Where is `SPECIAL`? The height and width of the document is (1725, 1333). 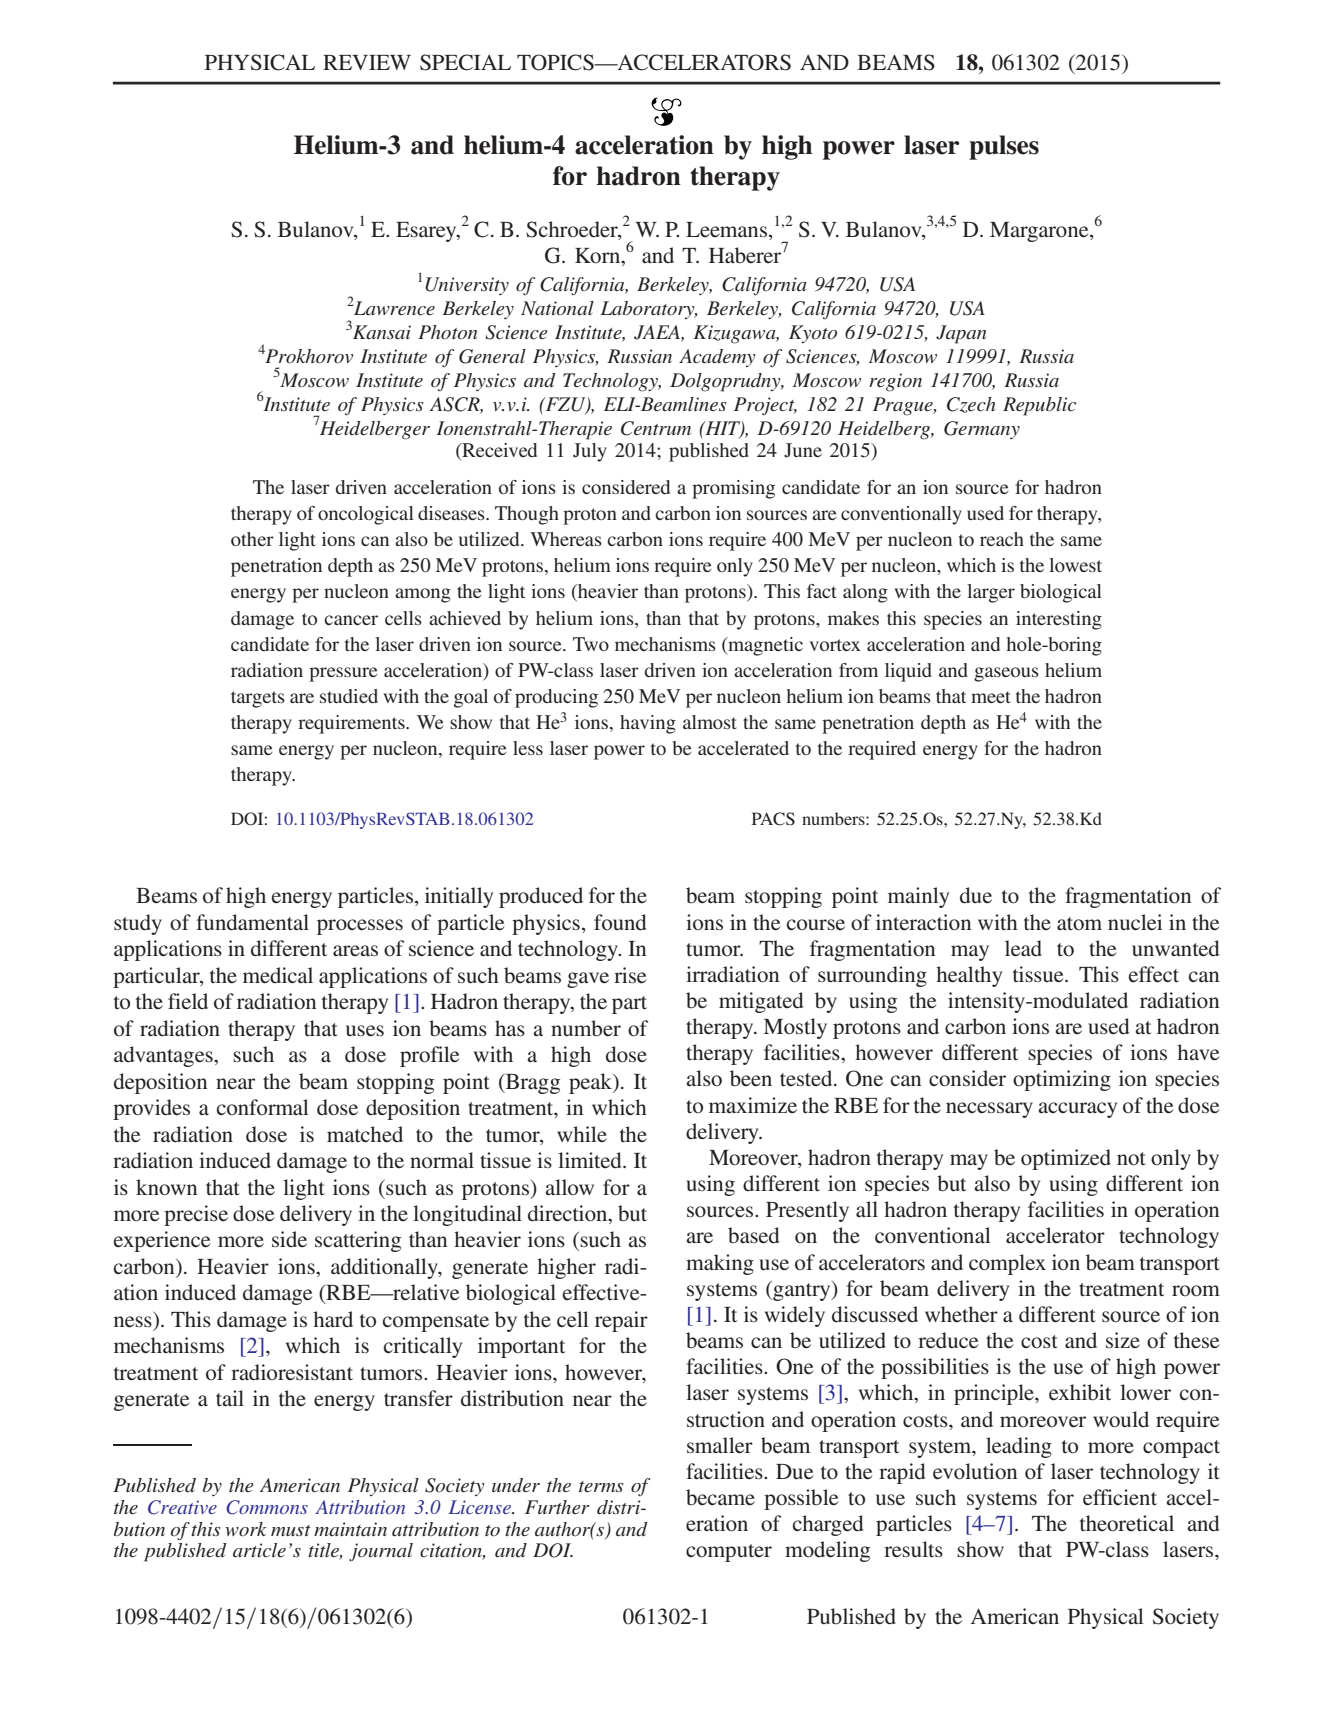 SPECIAL is located at coordinates (465, 62).
